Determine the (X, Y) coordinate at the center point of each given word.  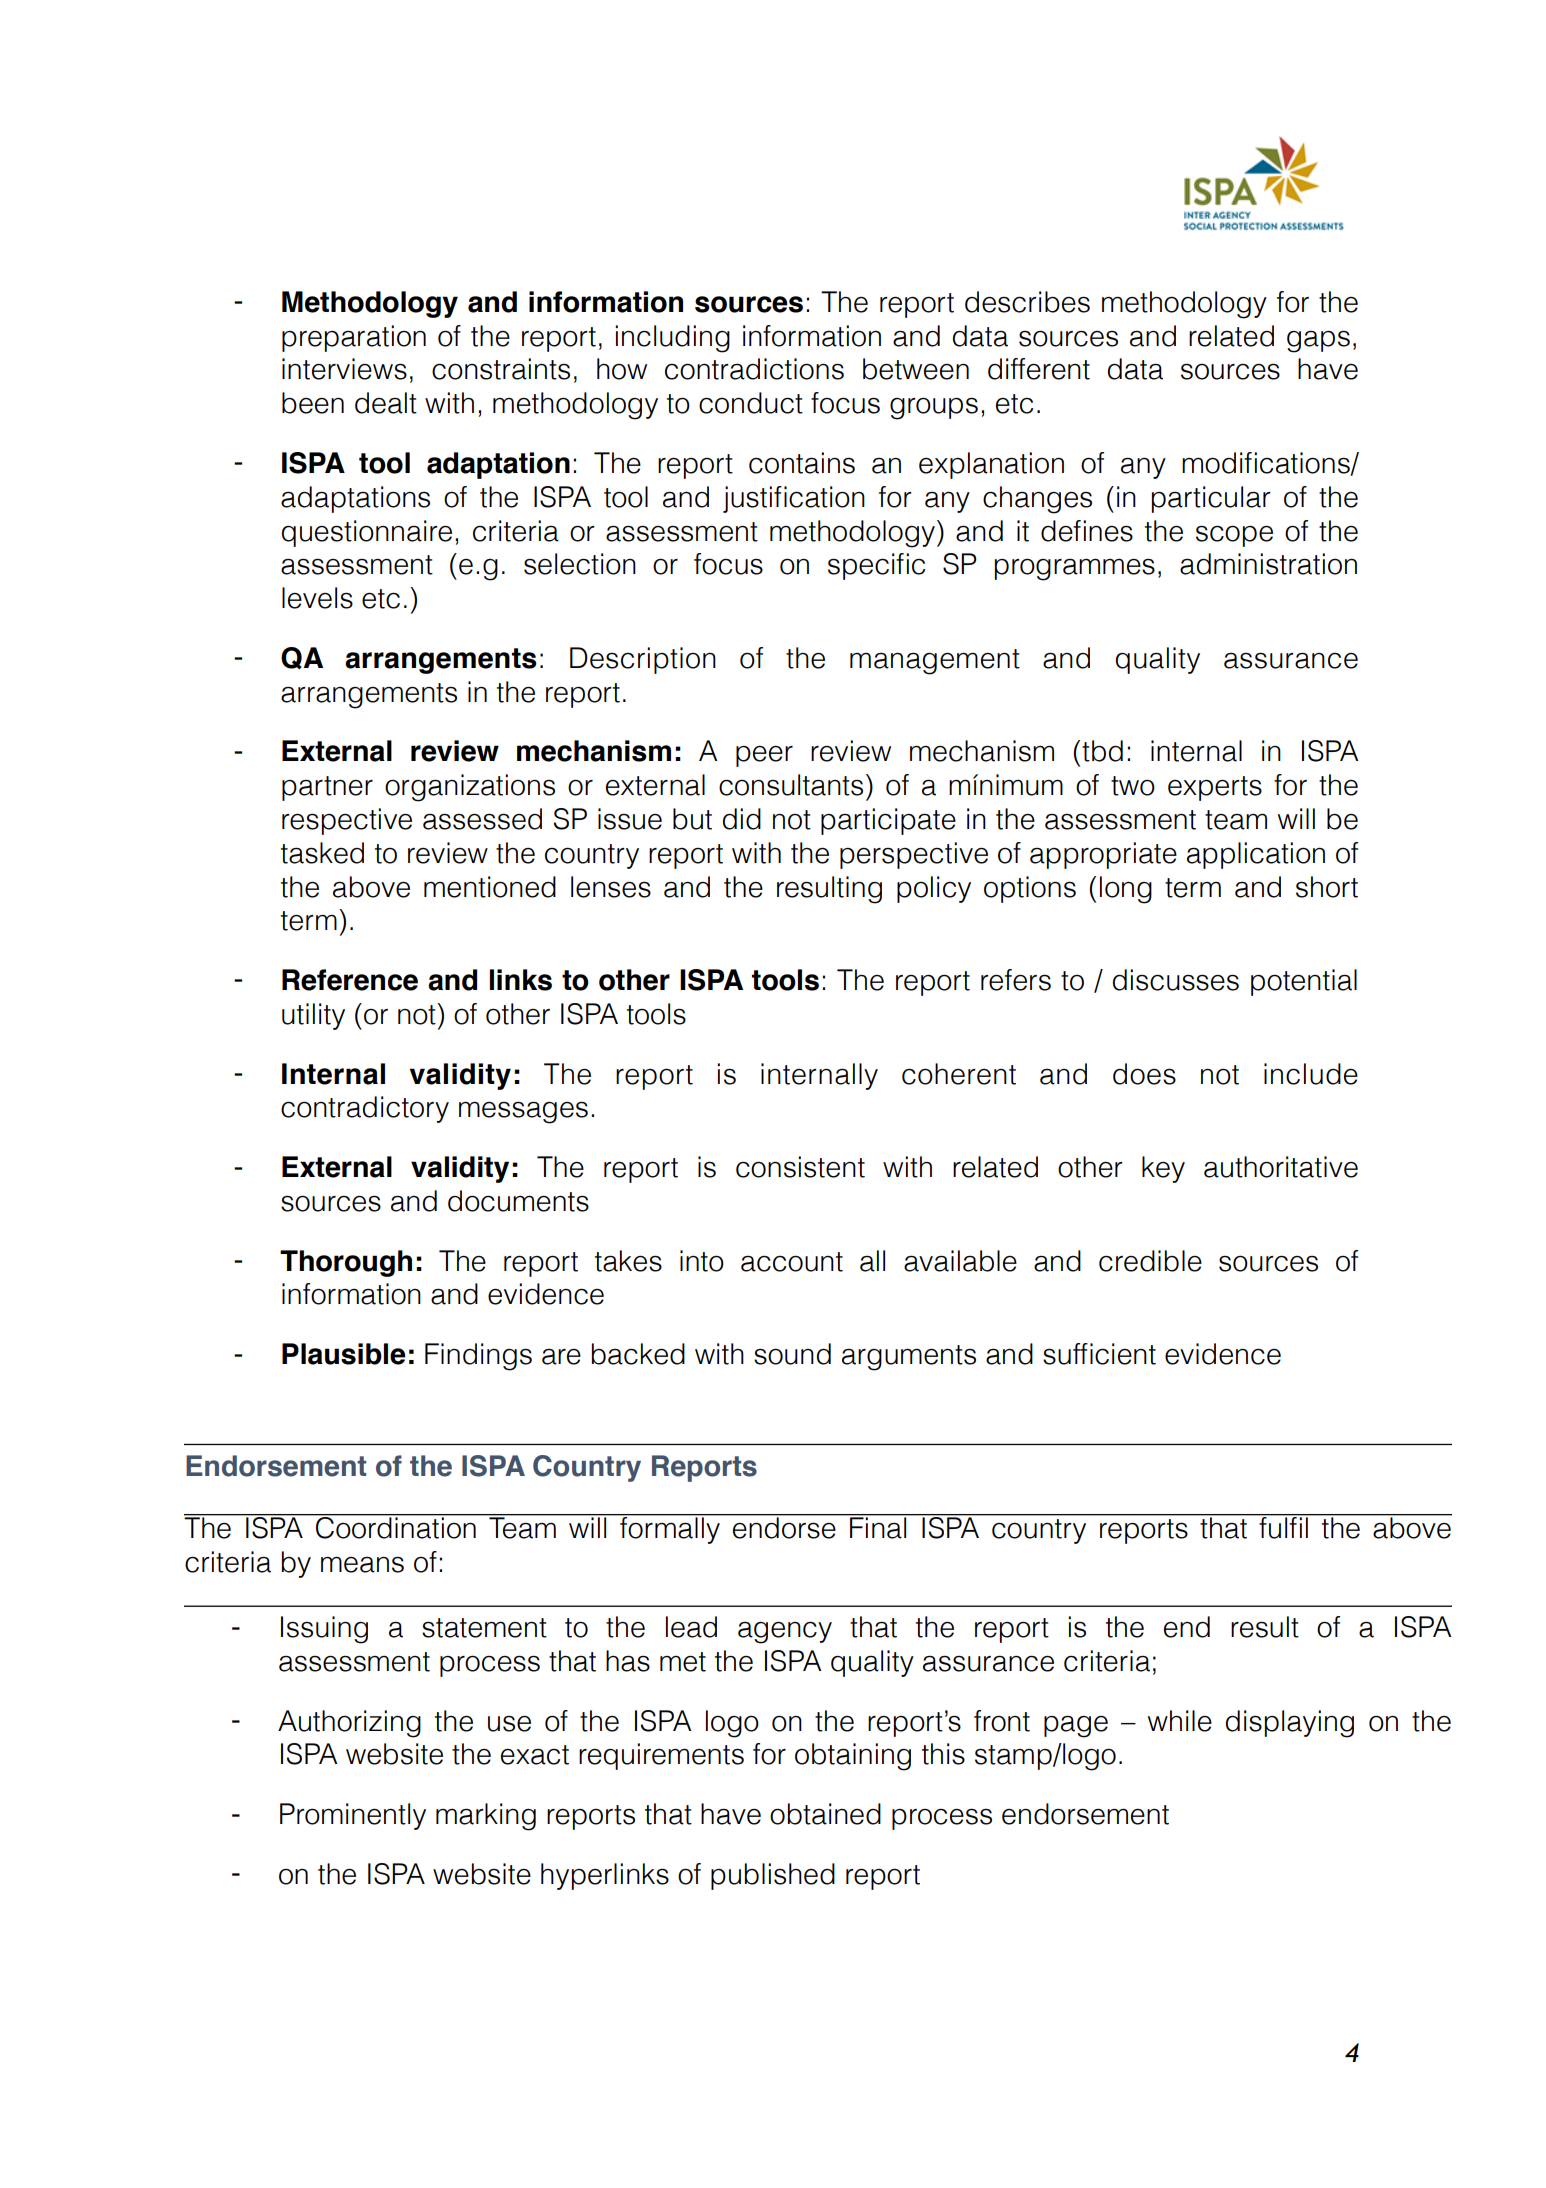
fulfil (1283, 1527)
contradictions (754, 369)
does (1144, 1074)
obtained (825, 1814)
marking (486, 1817)
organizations (470, 788)
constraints (501, 369)
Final (878, 1527)
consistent (800, 1167)
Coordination (396, 1527)
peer (764, 756)
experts (1215, 788)
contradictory (365, 1109)
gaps (1318, 341)
